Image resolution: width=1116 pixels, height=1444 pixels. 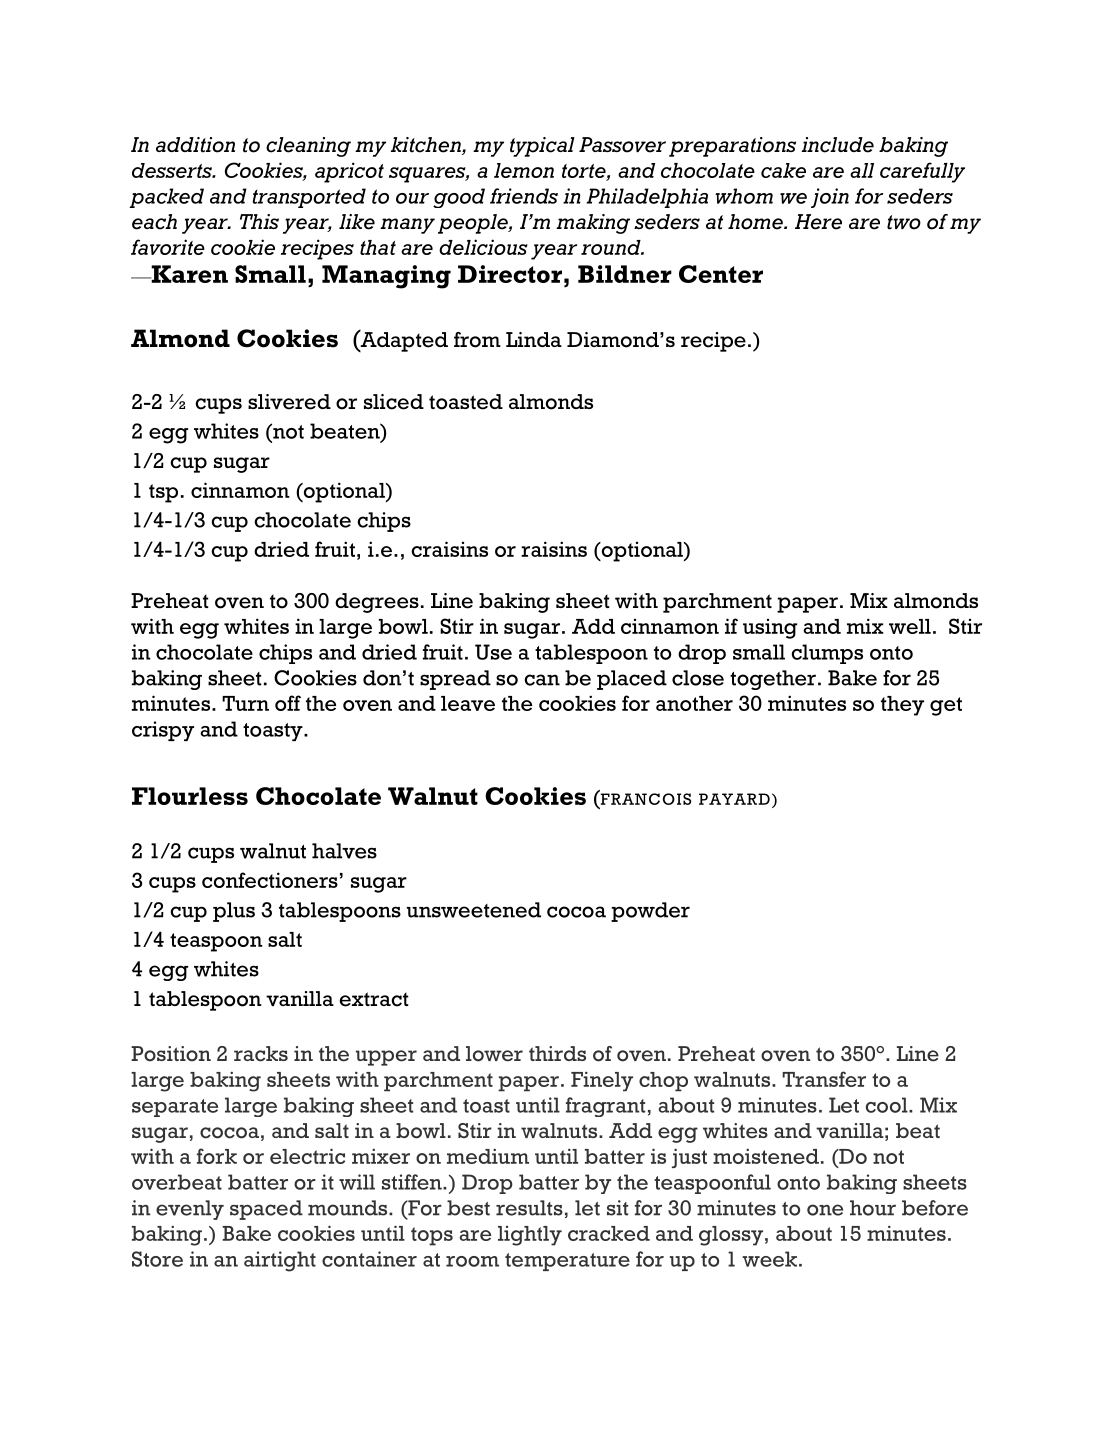 What do you see at coordinates (830, 198) in the page?
I see `join` at bounding box center [830, 198].
